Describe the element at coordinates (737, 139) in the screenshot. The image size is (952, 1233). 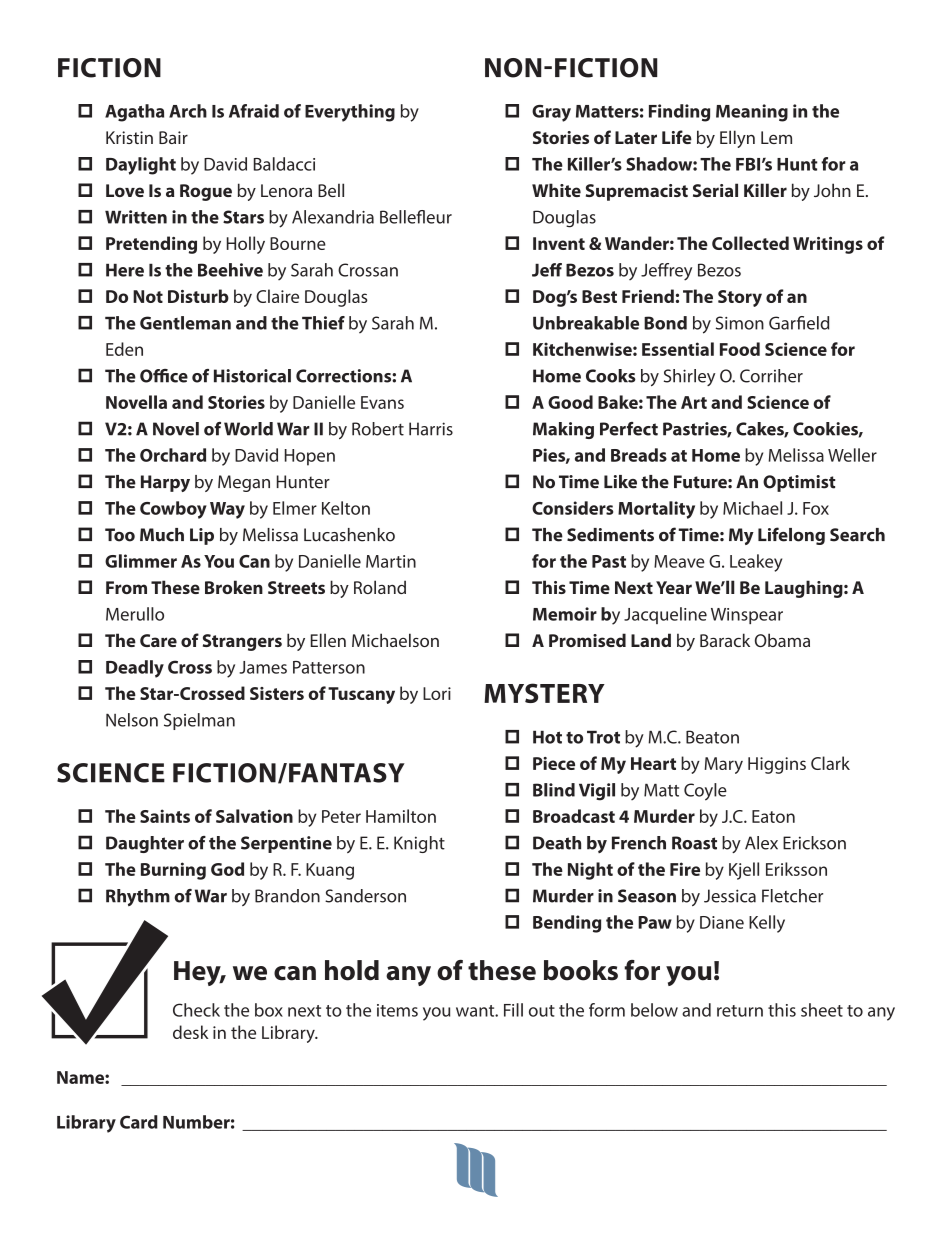
I see `Ellyn` at that location.
